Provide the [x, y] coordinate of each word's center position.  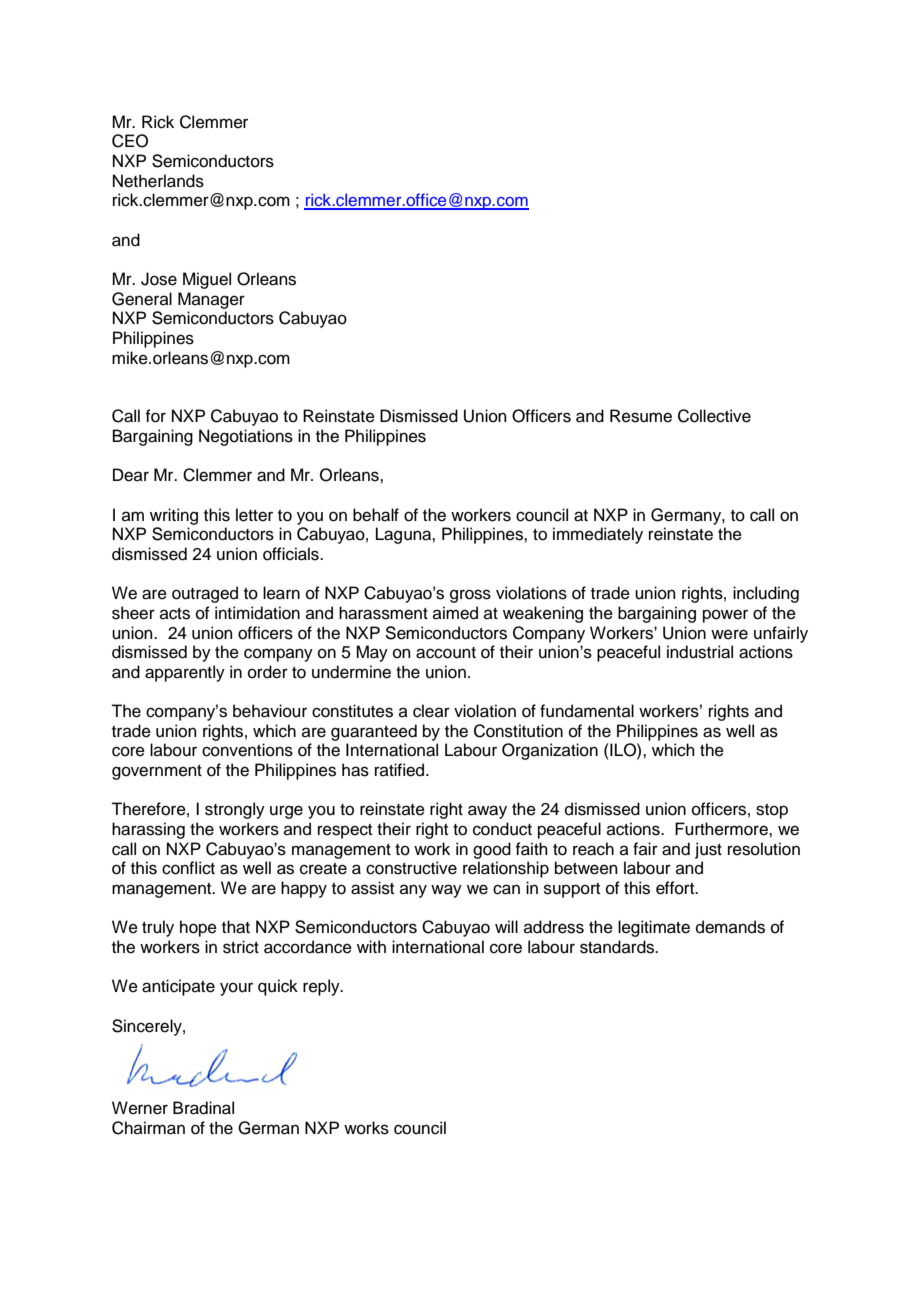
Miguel [207, 280]
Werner [140, 1108]
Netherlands [158, 181]
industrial [700, 652]
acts [175, 614]
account [446, 653]
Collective [714, 416]
